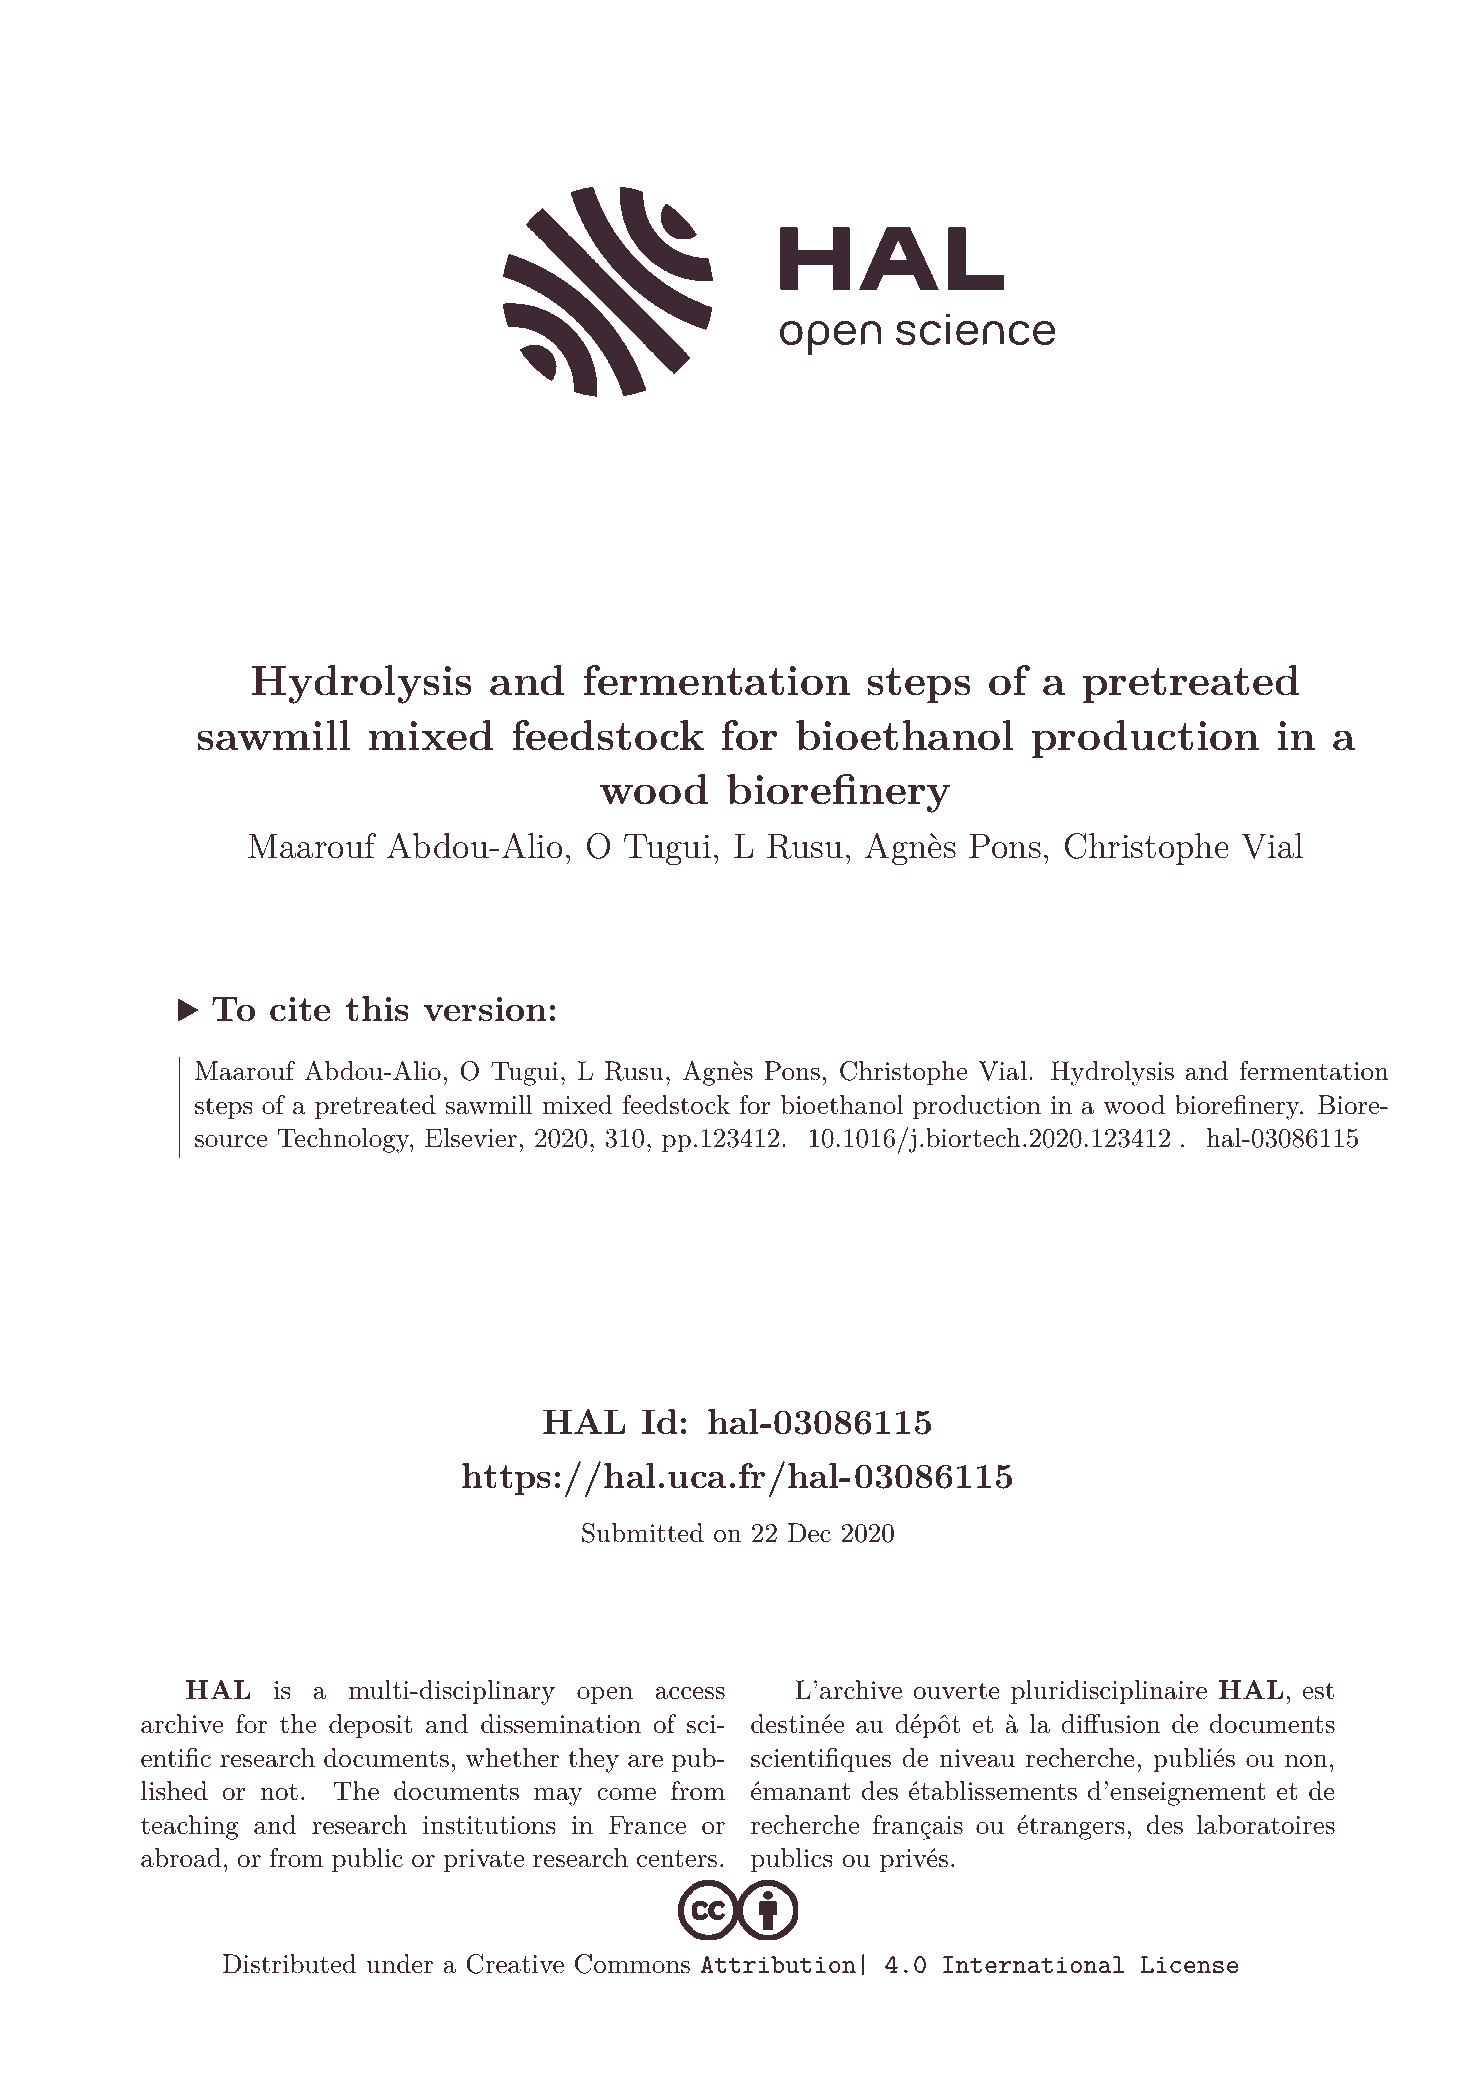 The width and height of the image is (1476, 2087). I want to click on access, so click(690, 1693).
